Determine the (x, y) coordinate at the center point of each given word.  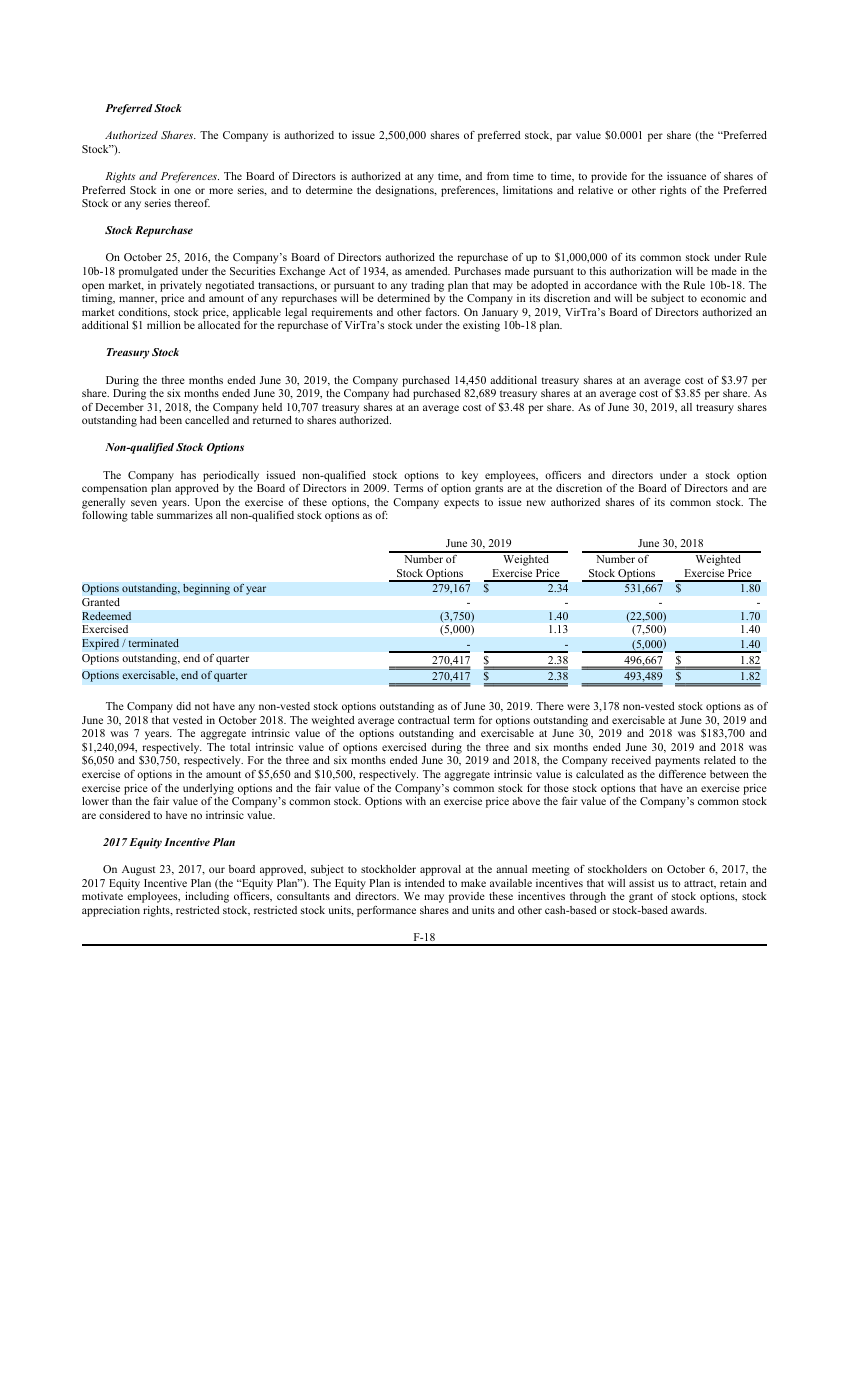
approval (440, 870)
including (207, 897)
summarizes (185, 515)
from (498, 176)
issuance (686, 176)
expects (461, 504)
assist (641, 883)
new (536, 503)
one (182, 191)
